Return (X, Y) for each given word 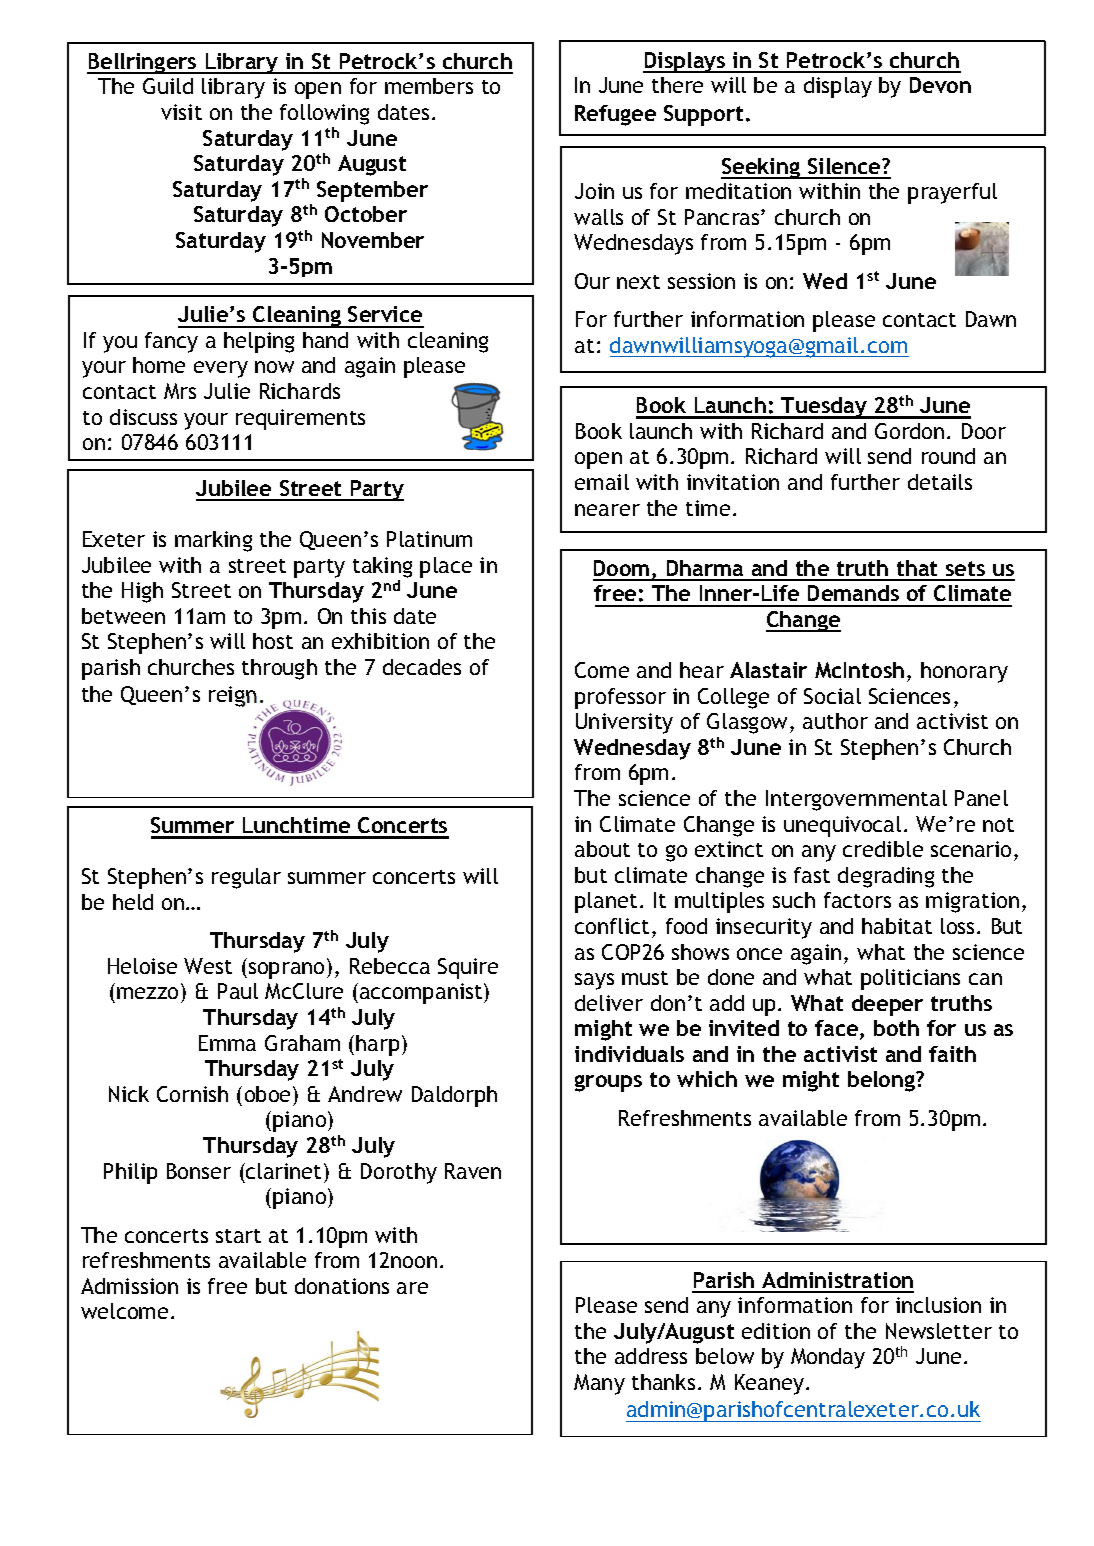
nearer (607, 510)
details (940, 482)
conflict (612, 926)
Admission (129, 1286)
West (208, 966)
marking (213, 541)
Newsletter (939, 1331)
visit (181, 112)
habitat (897, 926)
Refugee (615, 115)
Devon (940, 85)
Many (599, 1384)
